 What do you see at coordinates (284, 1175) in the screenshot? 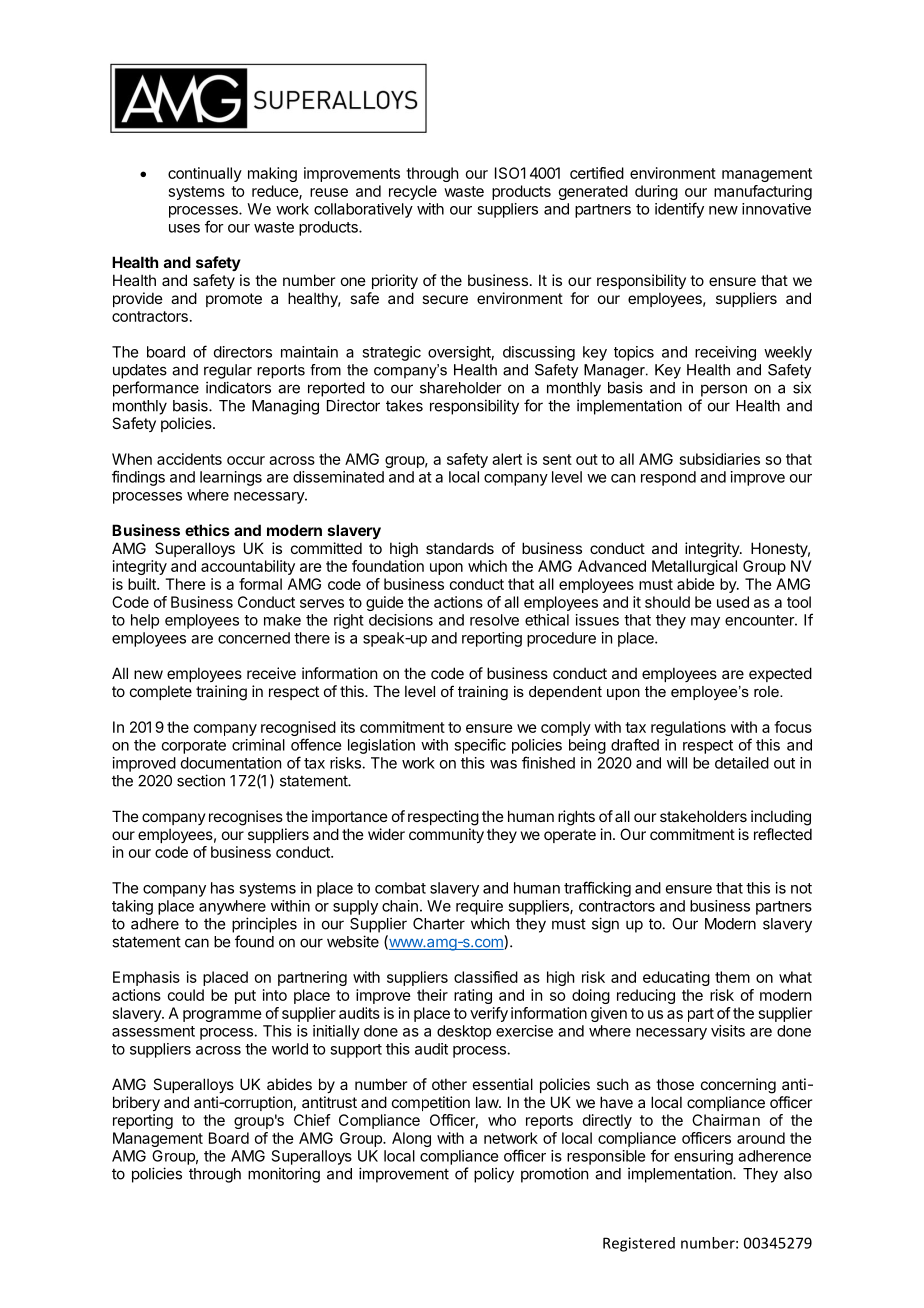
I see `monitoring` at bounding box center [284, 1175].
